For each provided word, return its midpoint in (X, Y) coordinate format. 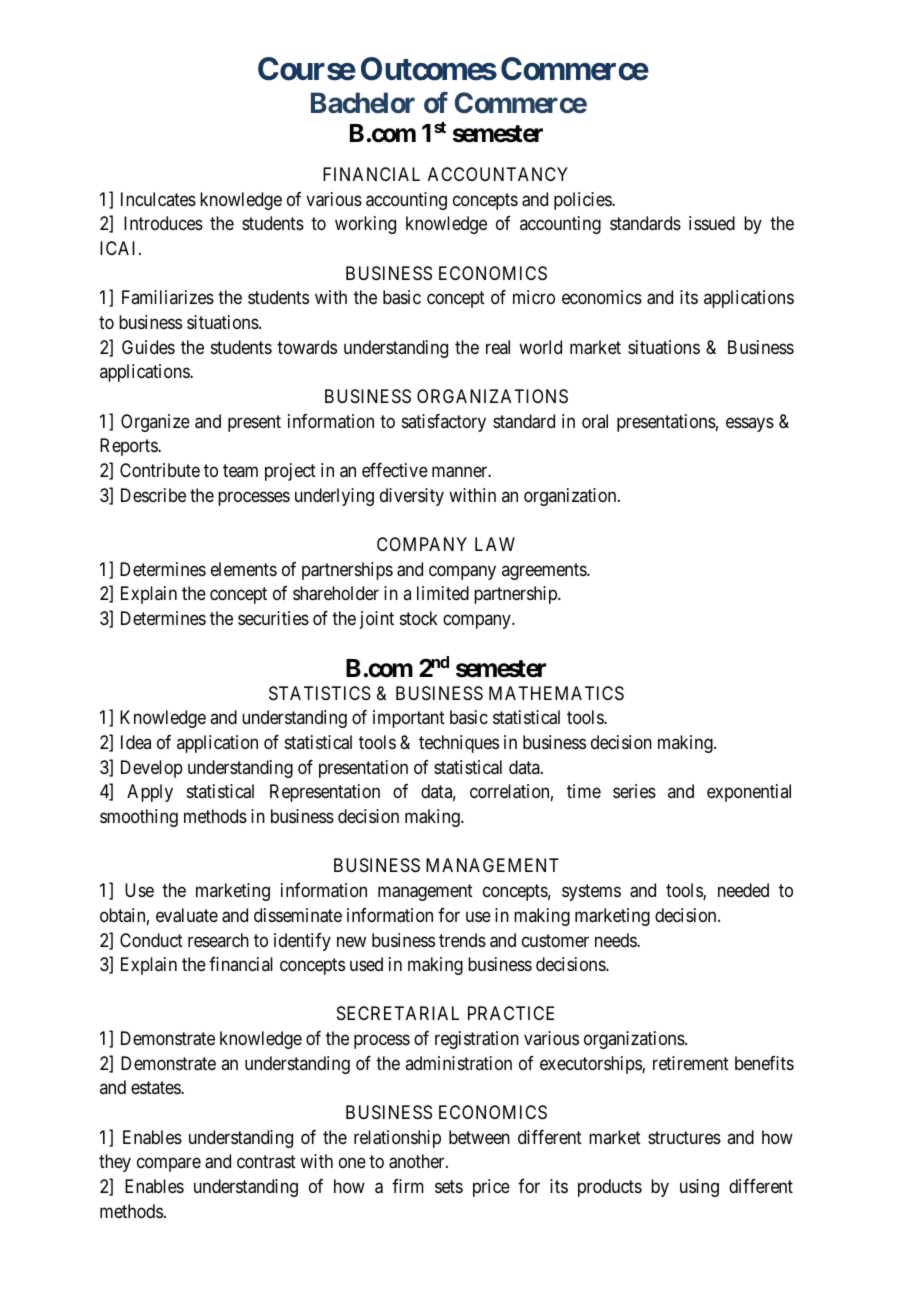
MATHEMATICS (556, 693)
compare (169, 1165)
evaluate (187, 915)
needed (743, 890)
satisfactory (444, 423)
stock (419, 618)
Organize (155, 423)
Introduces (163, 223)
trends (462, 940)
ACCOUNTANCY (498, 174)
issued (712, 223)
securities (273, 618)
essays (750, 424)
